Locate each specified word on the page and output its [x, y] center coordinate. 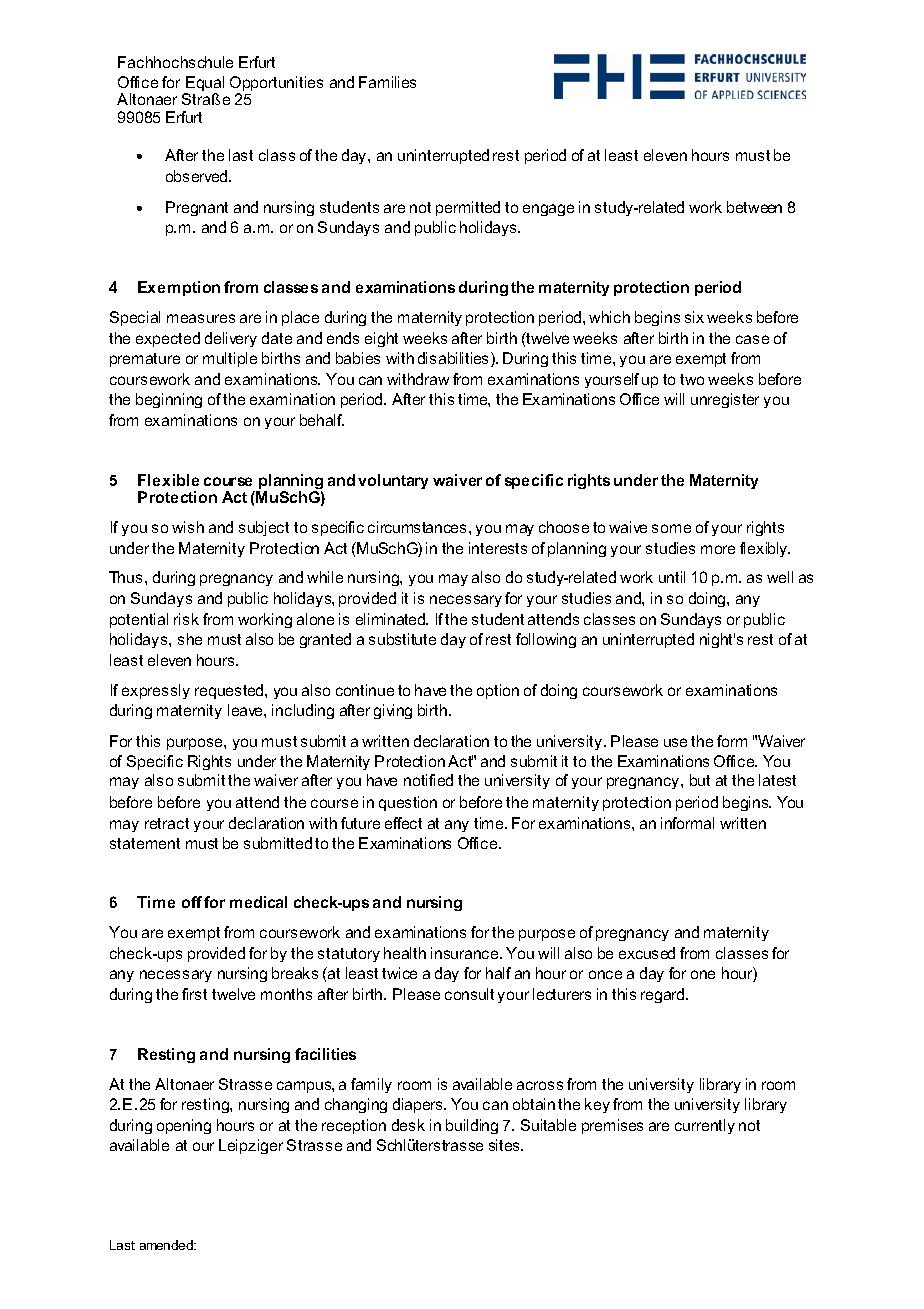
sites [506, 1145]
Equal [204, 85]
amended [167, 1245]
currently [705, 1126]
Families [387, 82]
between [754, 207]
